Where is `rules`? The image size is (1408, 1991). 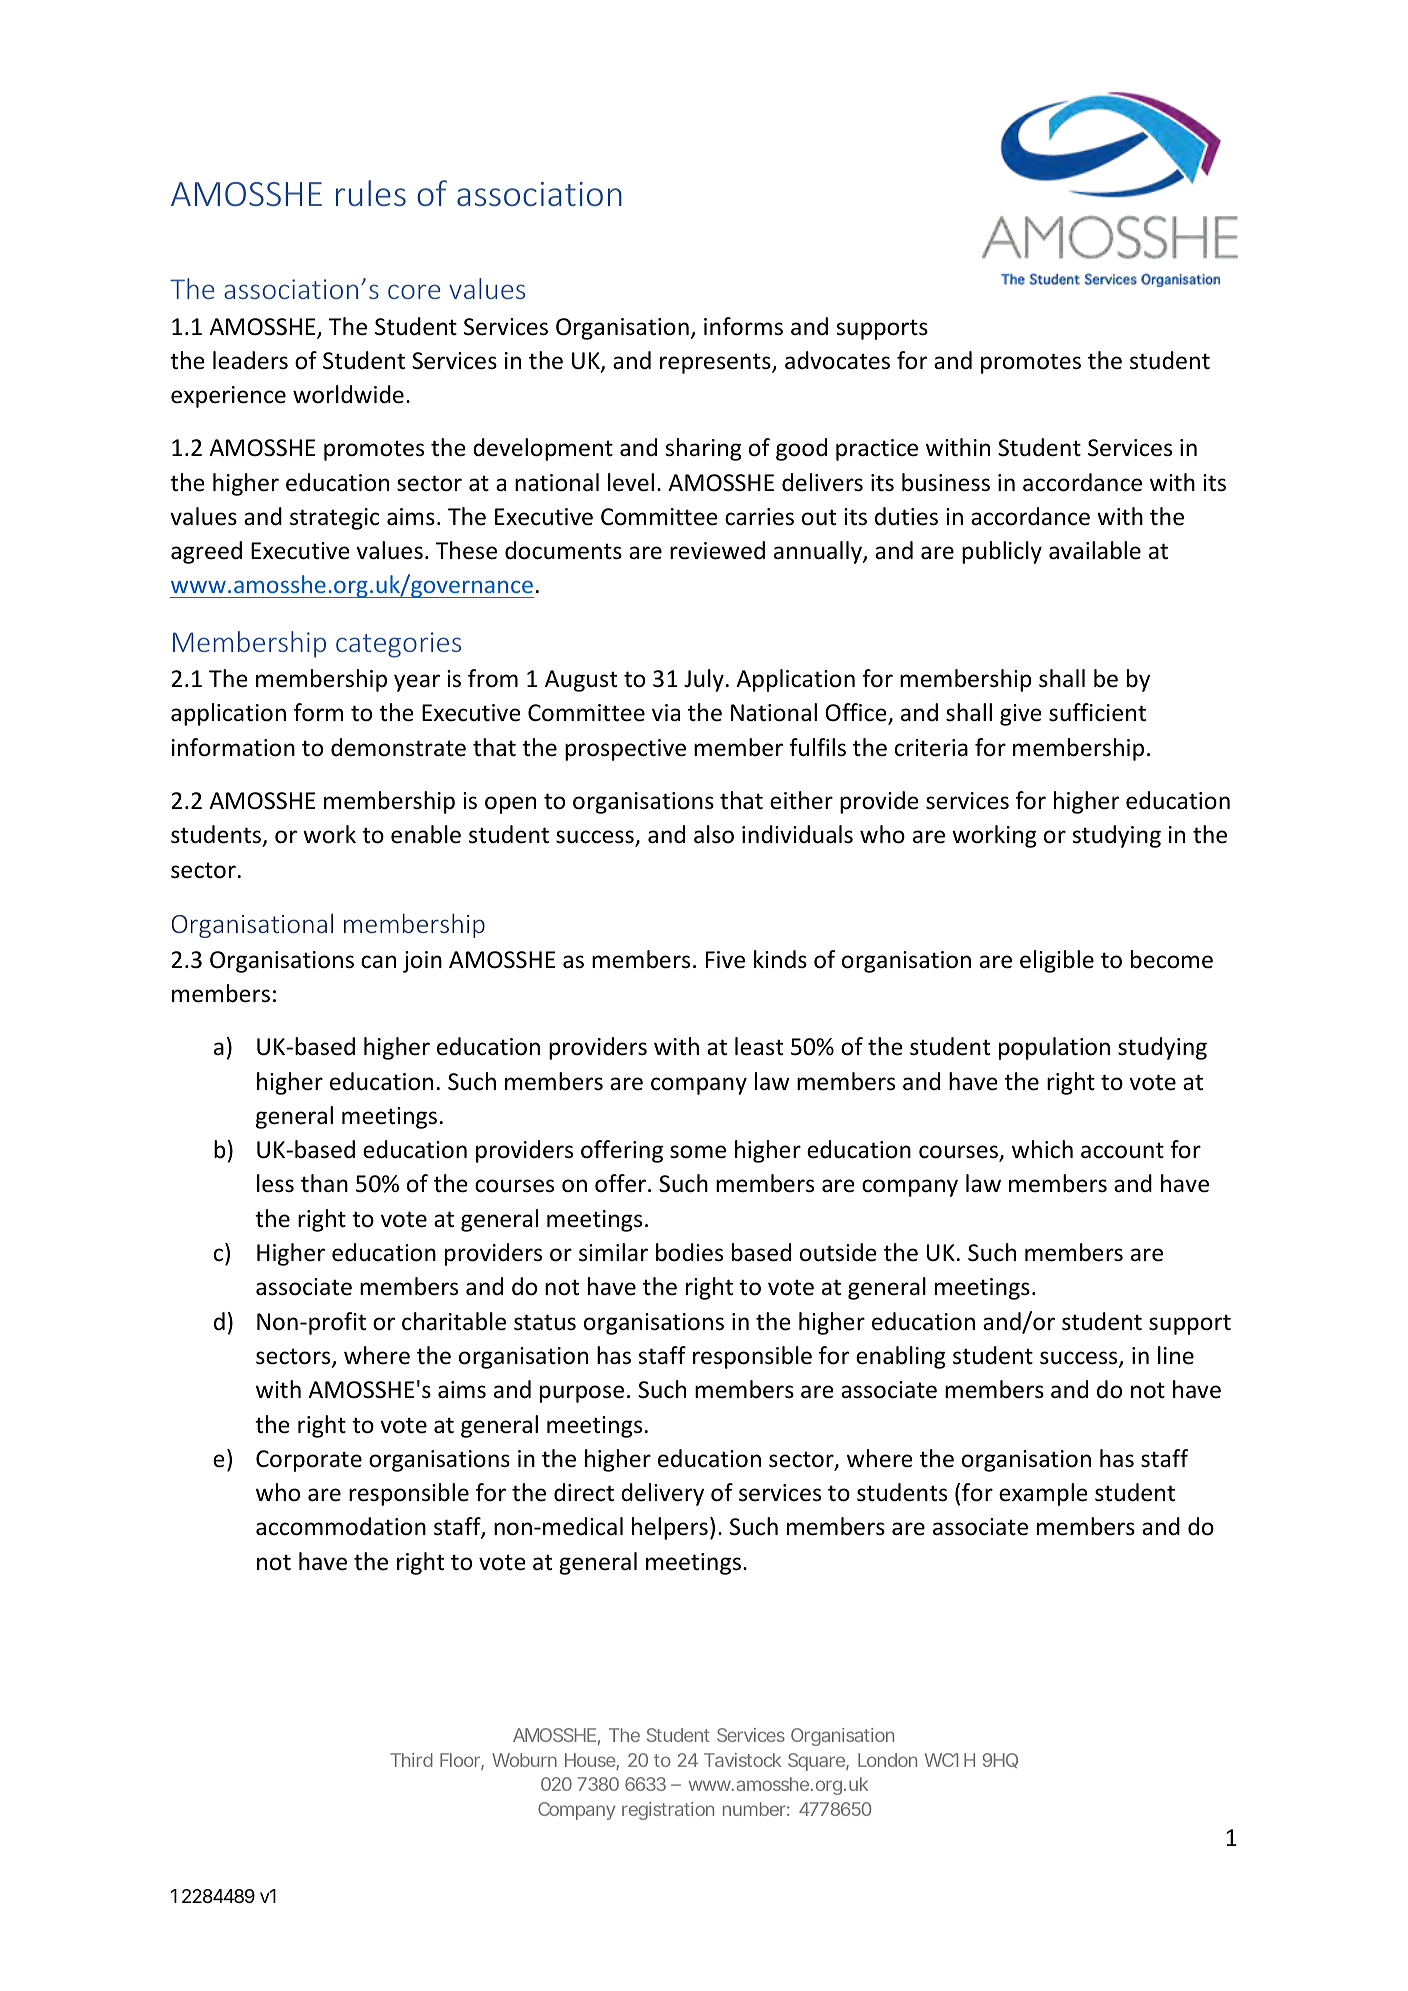
rules is located at coordinates (371, 193).
